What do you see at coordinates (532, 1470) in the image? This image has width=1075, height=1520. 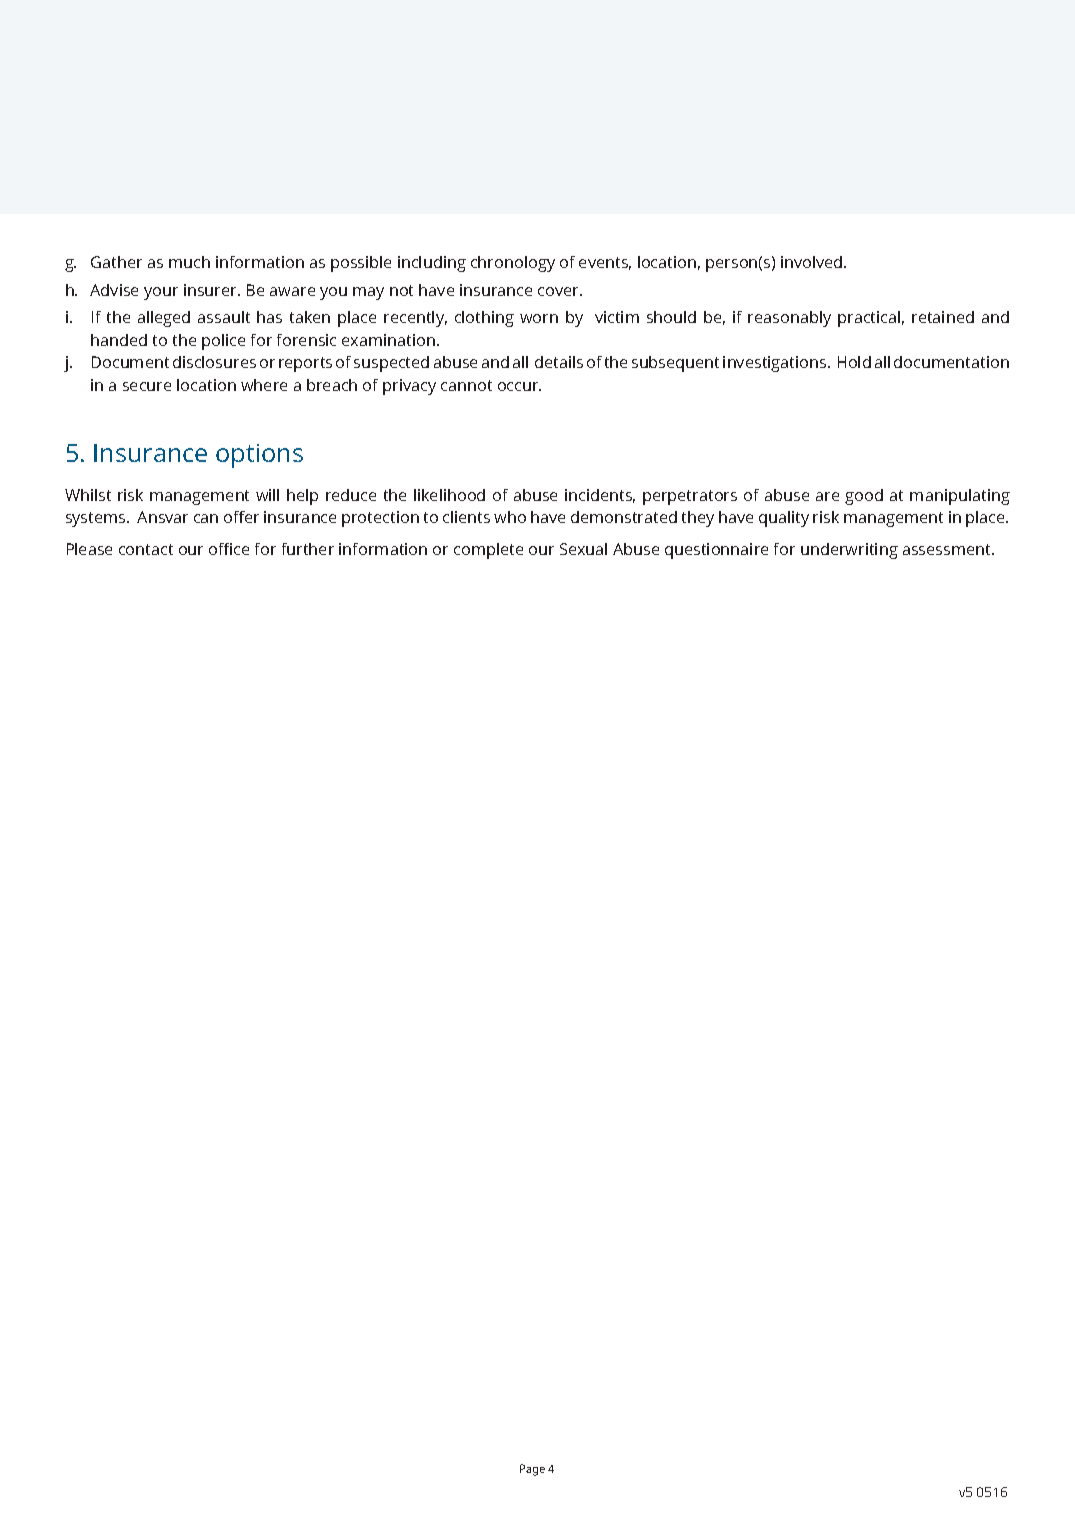 I see `Page` at bounding box center [532, 1470].
